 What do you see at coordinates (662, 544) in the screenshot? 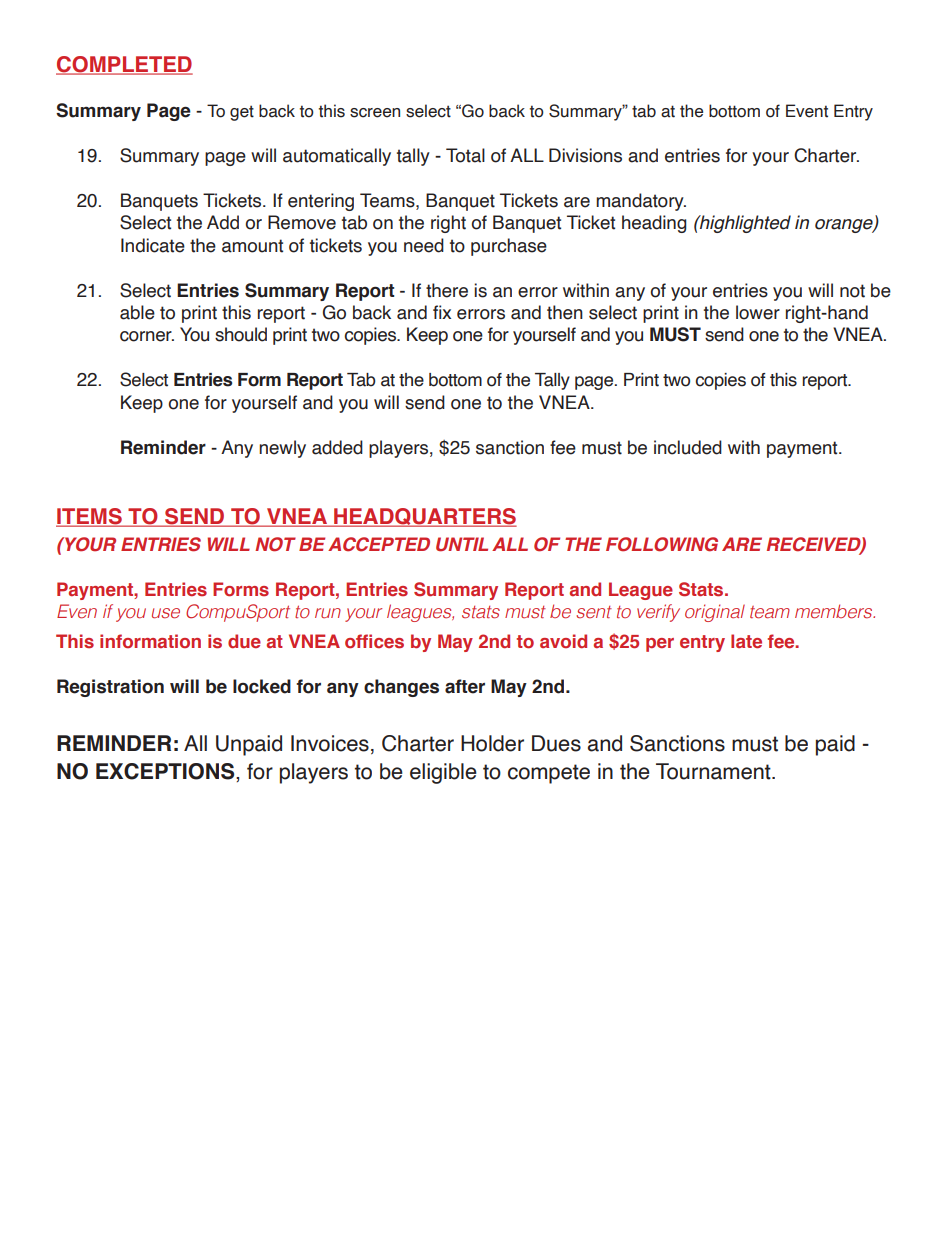
I see `FOLLOWING` at bounding box center [662, 544].
